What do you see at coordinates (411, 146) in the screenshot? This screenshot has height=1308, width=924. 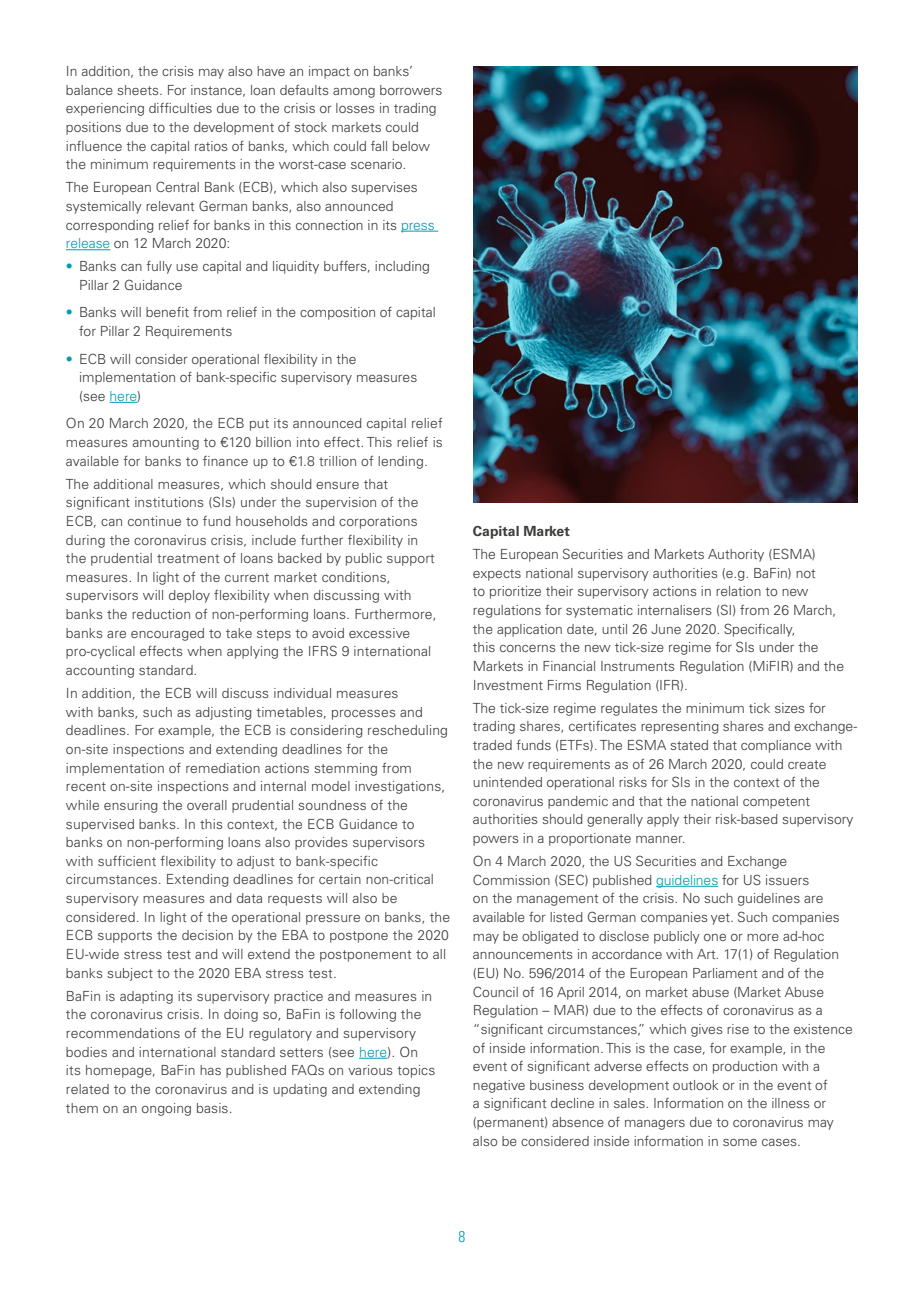 I see `below` at bounding box center [411, 146].
